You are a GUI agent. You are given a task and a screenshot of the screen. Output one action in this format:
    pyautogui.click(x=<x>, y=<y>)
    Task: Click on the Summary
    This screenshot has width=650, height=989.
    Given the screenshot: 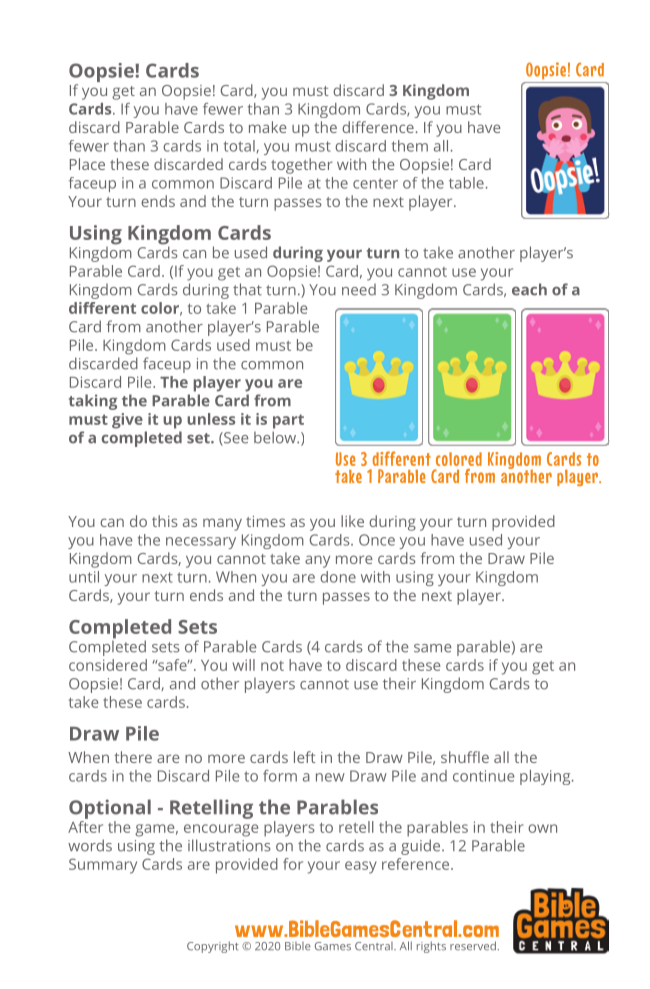 What is the action you would take?
    pyautogui.click(x=103, y=866)
